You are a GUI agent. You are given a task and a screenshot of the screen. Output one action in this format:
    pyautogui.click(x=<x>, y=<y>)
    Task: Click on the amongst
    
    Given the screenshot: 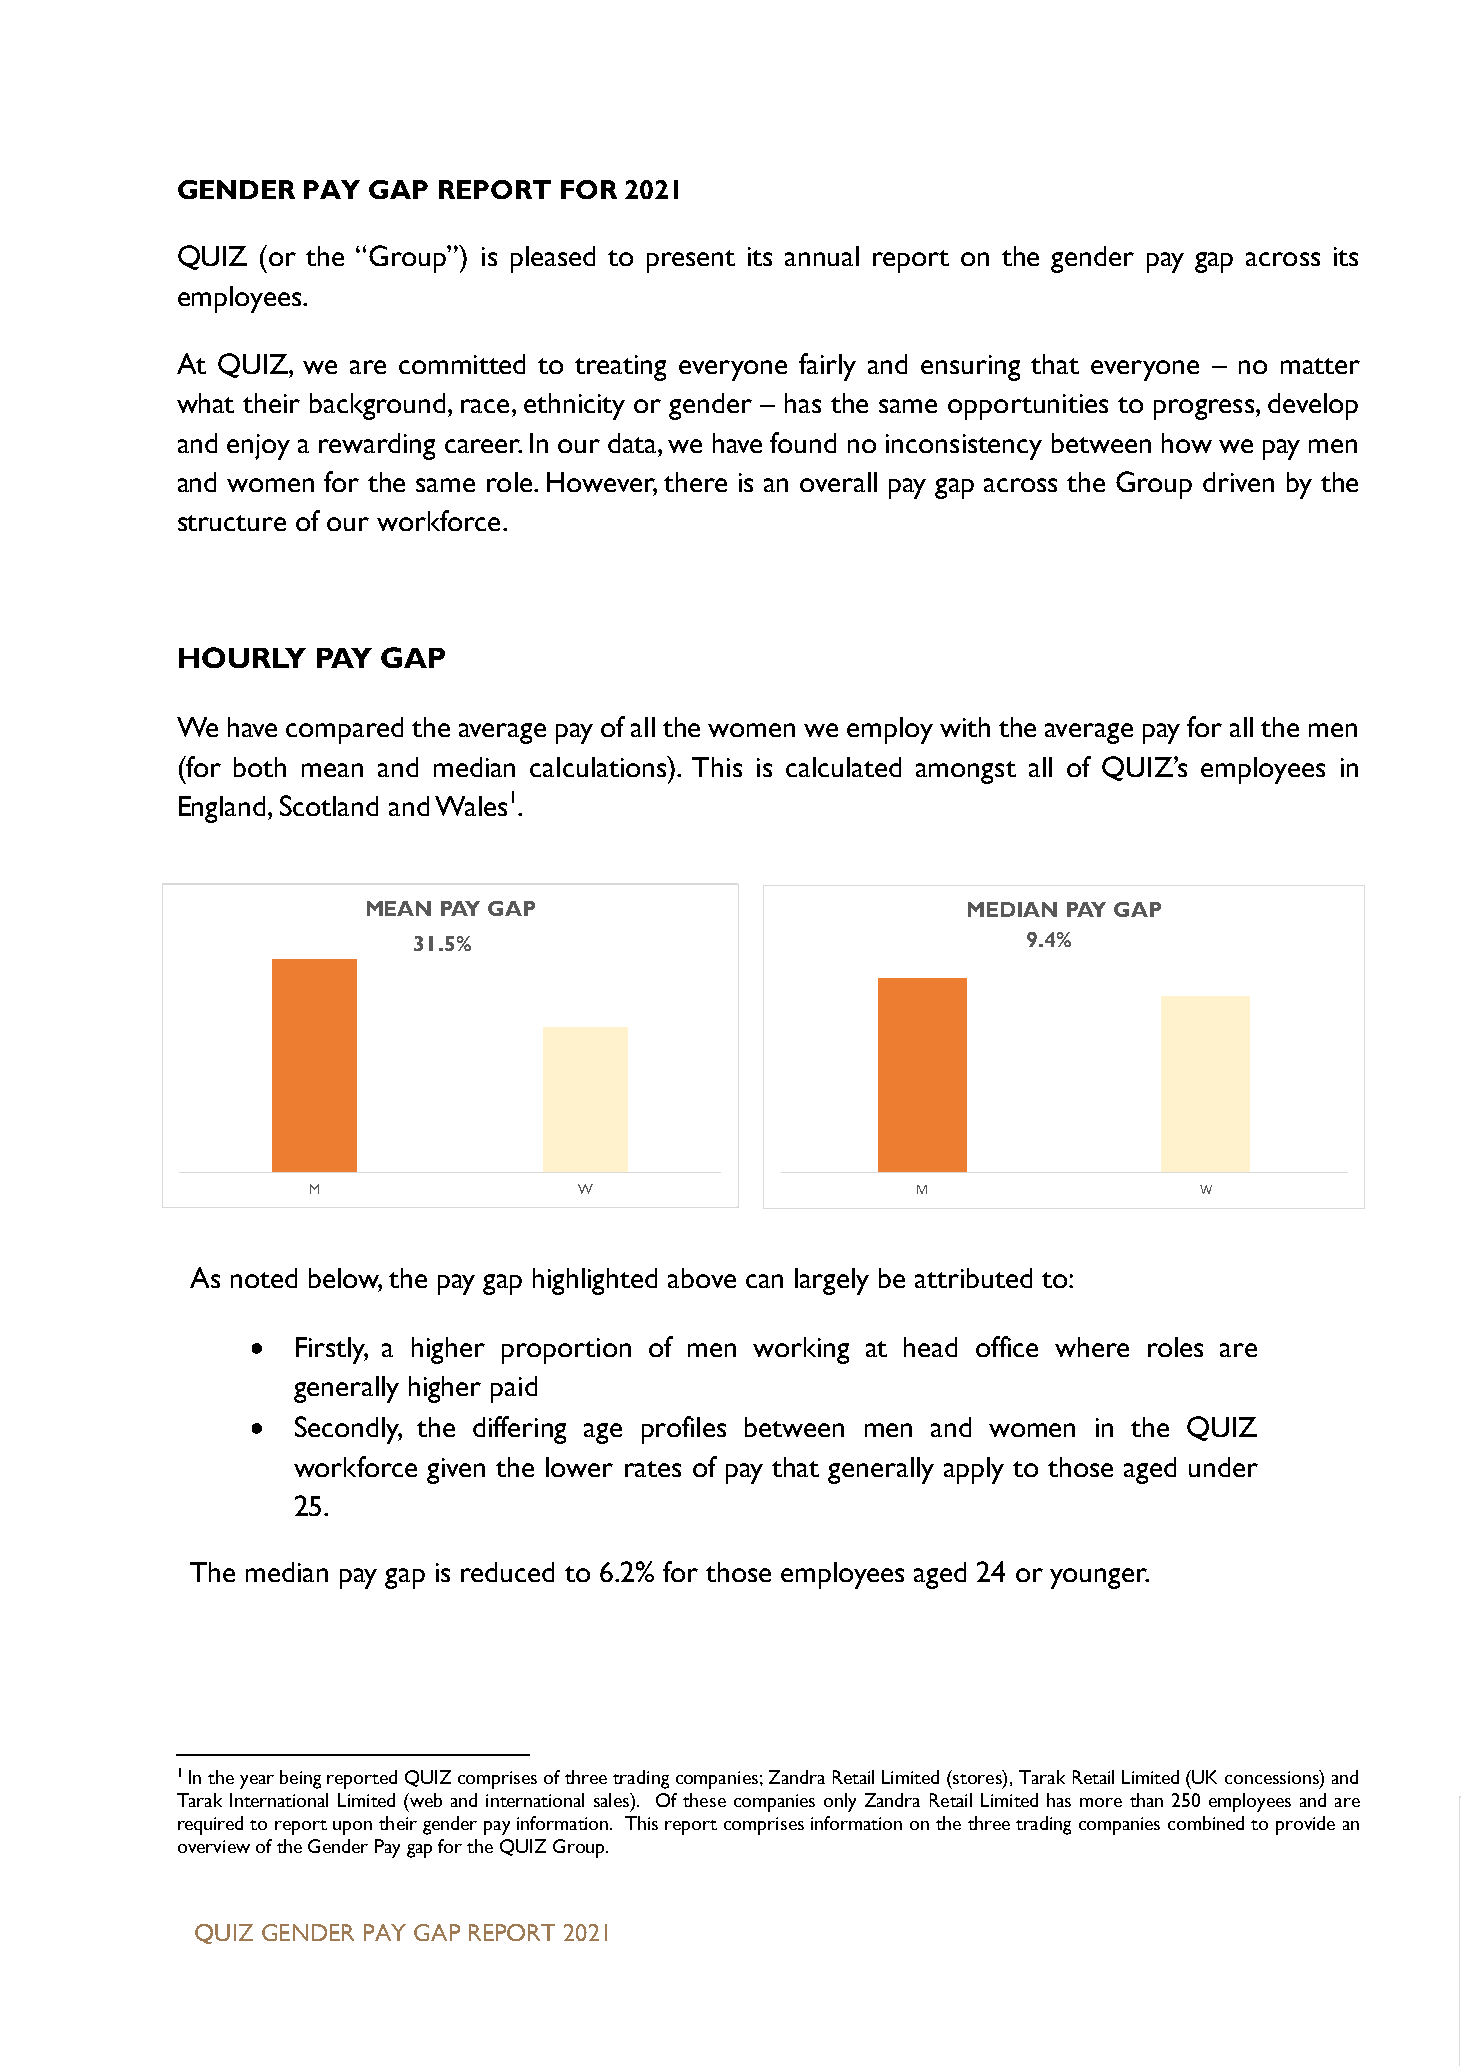 What is the action you would take?
    pyautogui.click(x=966, y=772)
